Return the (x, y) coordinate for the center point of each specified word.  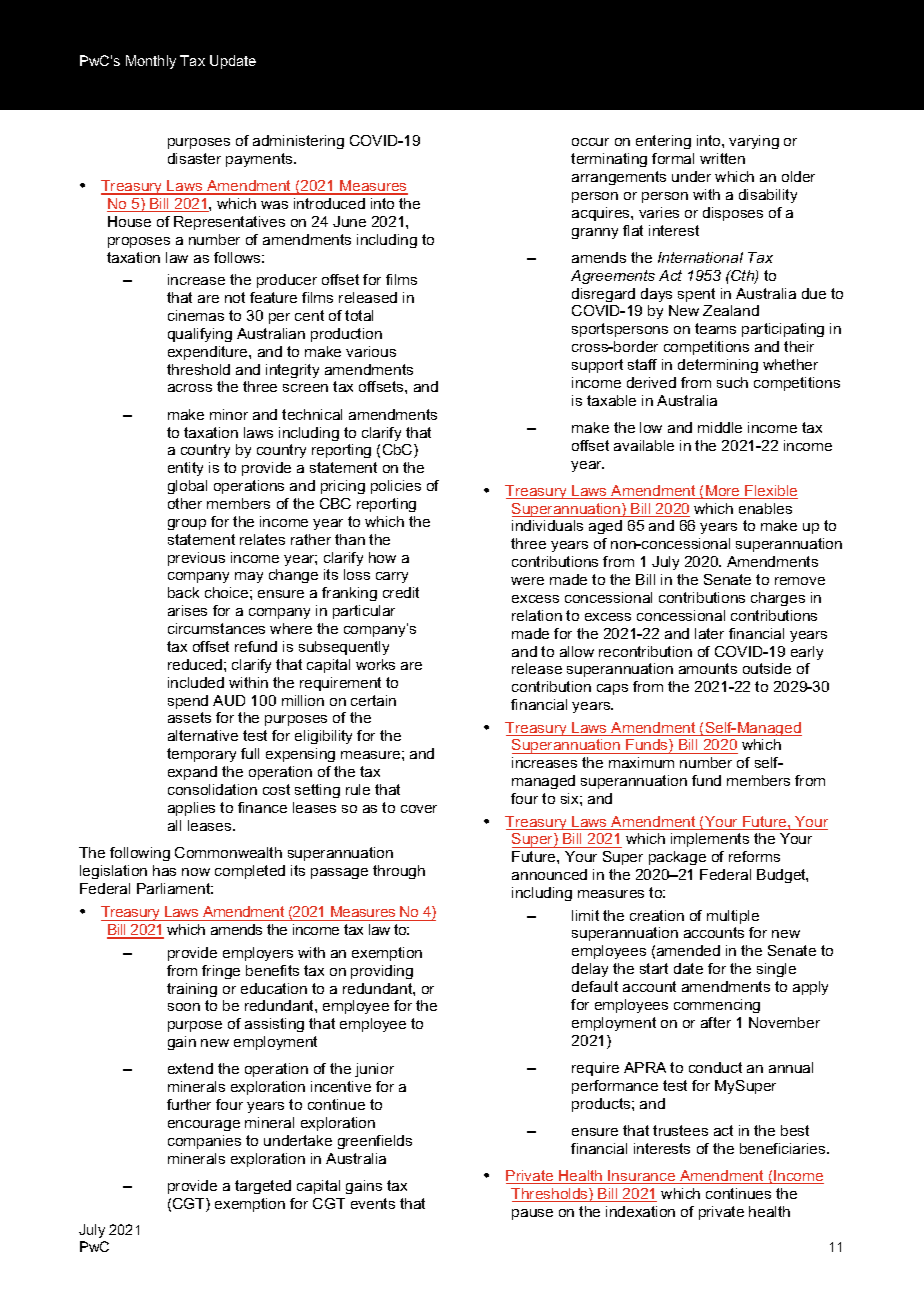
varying (754, 142)
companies (204, 1142)
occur (590, 142)
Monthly (151, 62)
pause (532, 1214)
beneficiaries (784, 1148)
